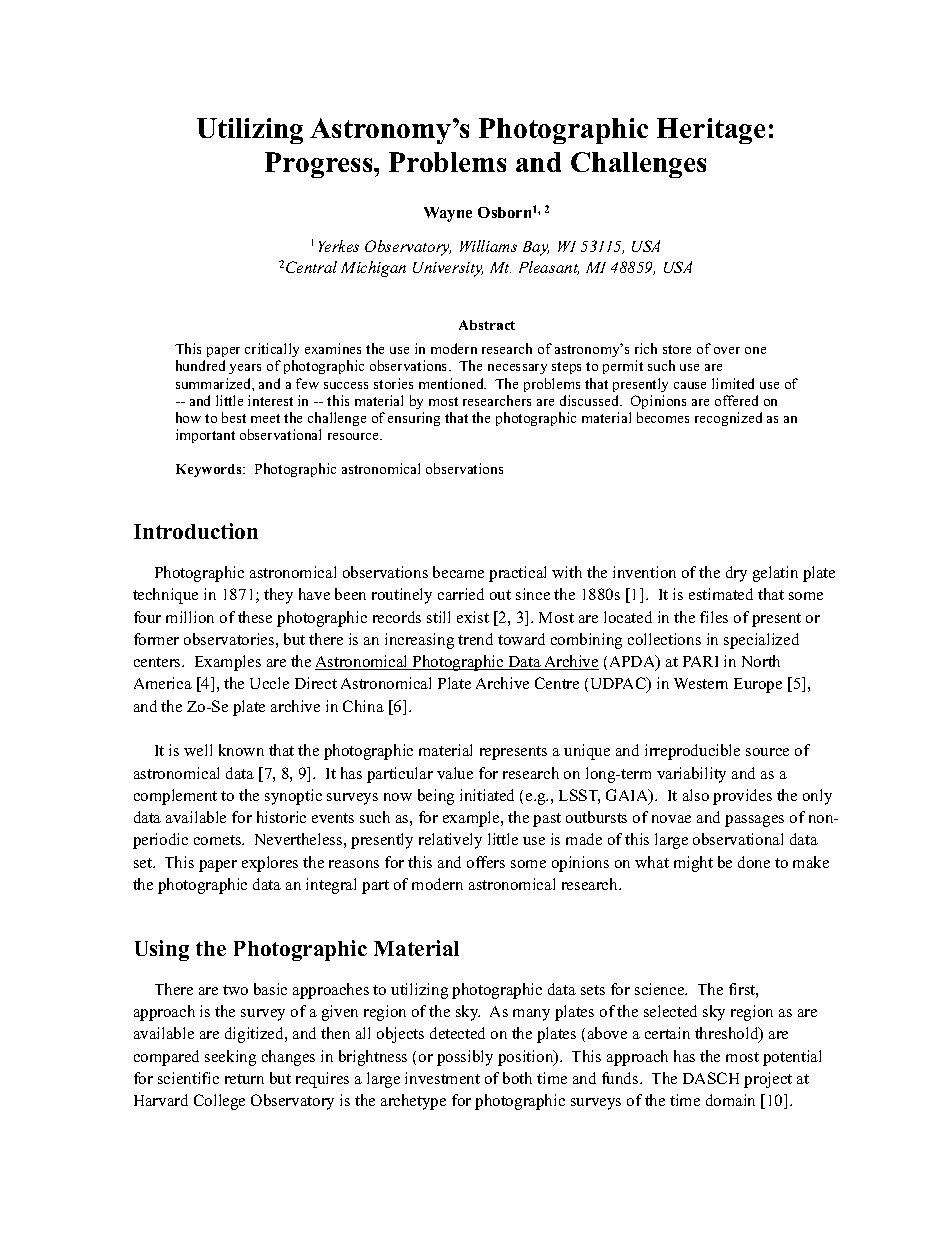 The image size is (952, 1233). I want to click on explores, so click(270, 864).
